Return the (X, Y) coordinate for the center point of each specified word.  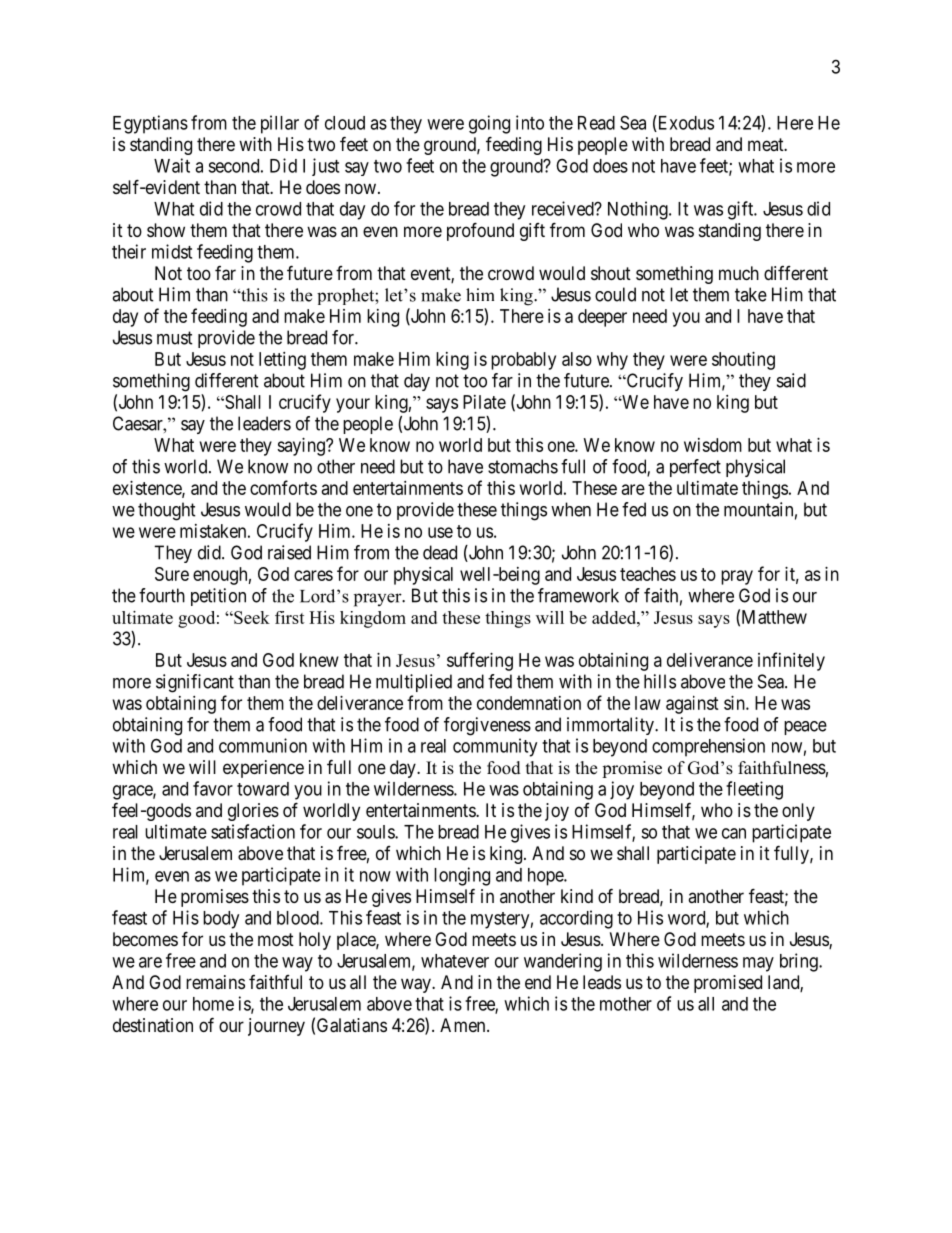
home (213, 1004)
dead (440, 552)
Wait (172, 165)
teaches (648, 574)
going (489, 124)
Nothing (639, 210)
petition (218, 597)
